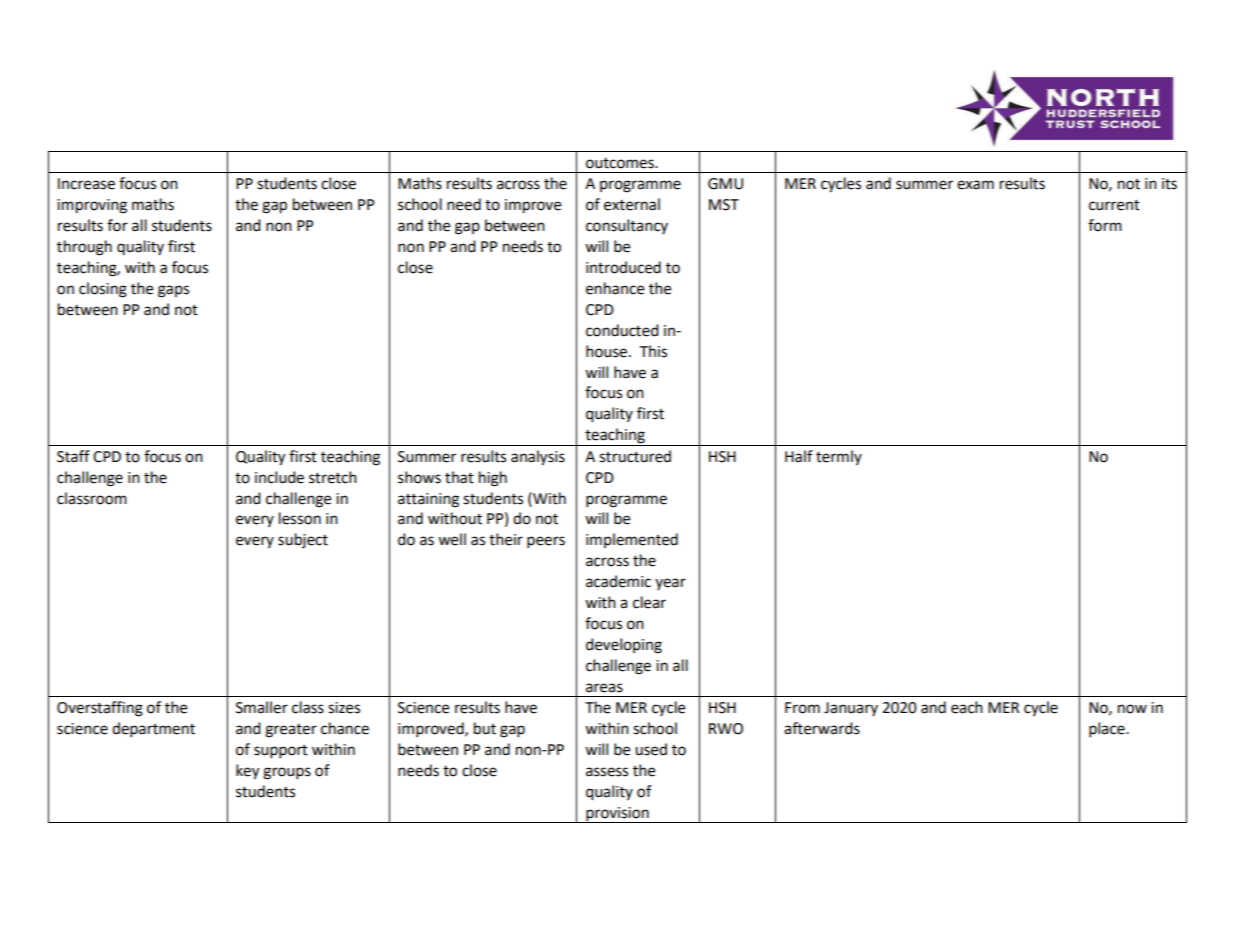 The width and height of the page is (1233, 952). What do you see at coordinates (624, 646) in the page?
I see `developing` at bounding box center [624, 646].
